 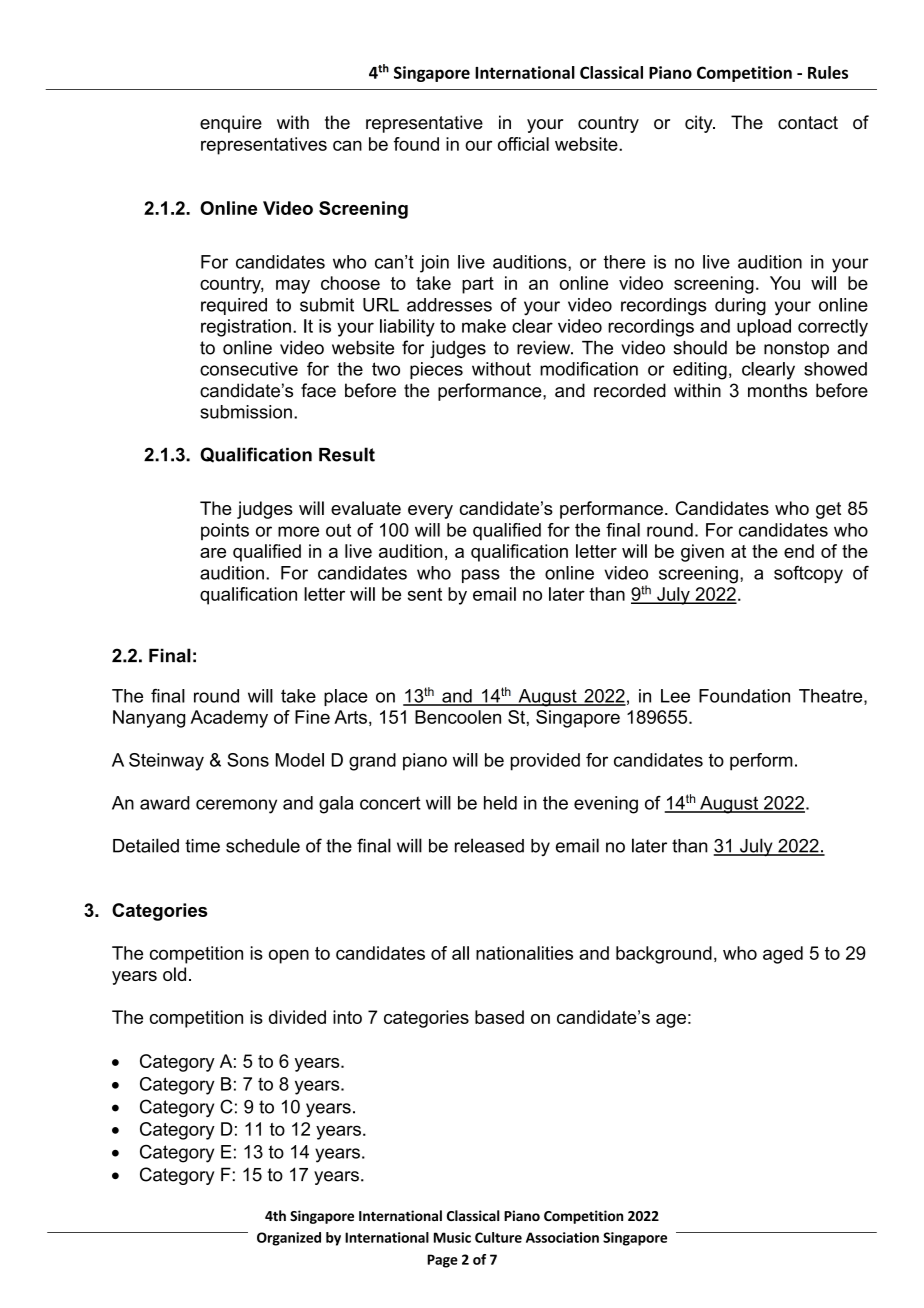 What do you see at coordinates (700, 124) in the document?
I see `city` at bounding box center [700, 124].
